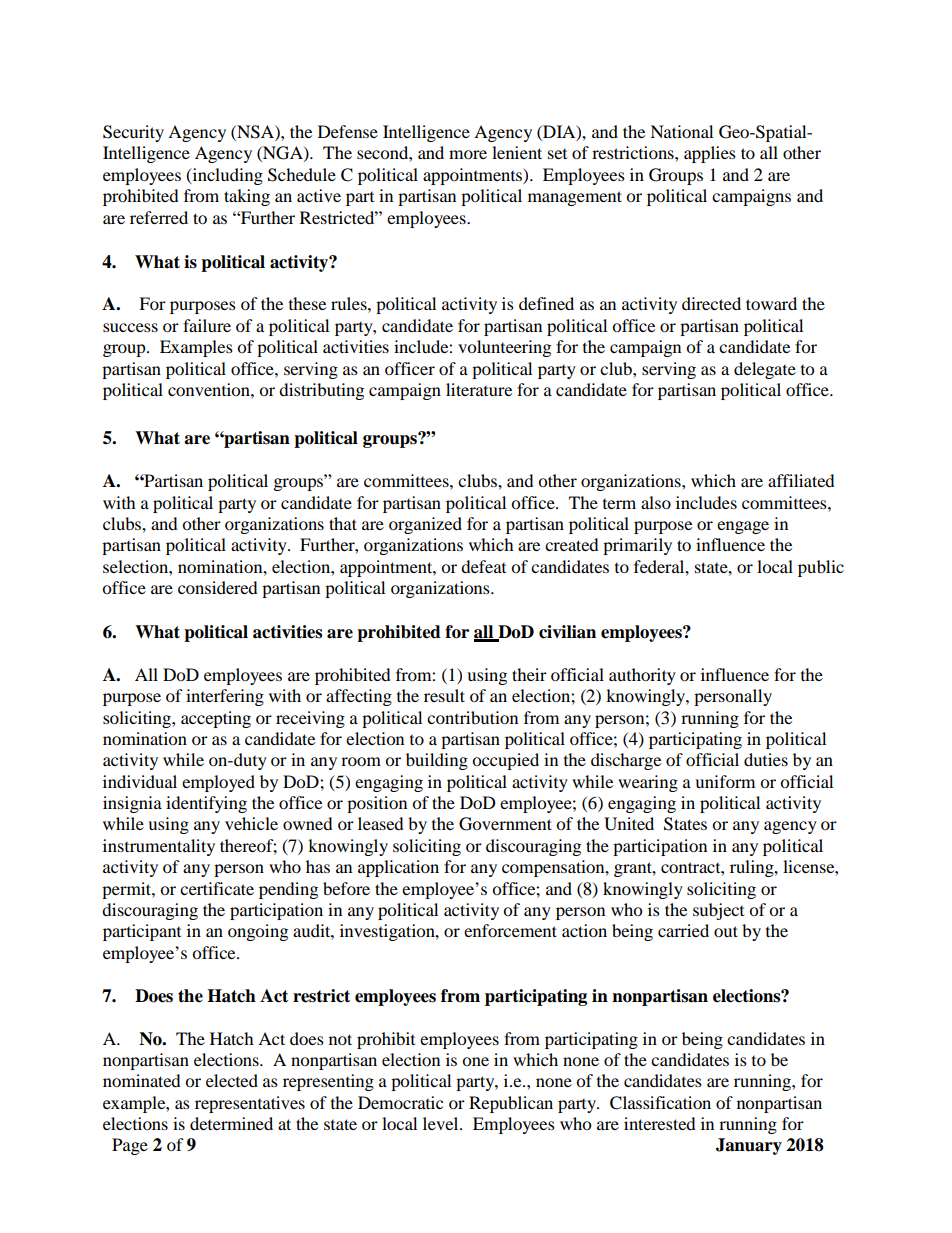 The width and height of the image is (952, 1233). I want to click on result, so click(444, 695).
